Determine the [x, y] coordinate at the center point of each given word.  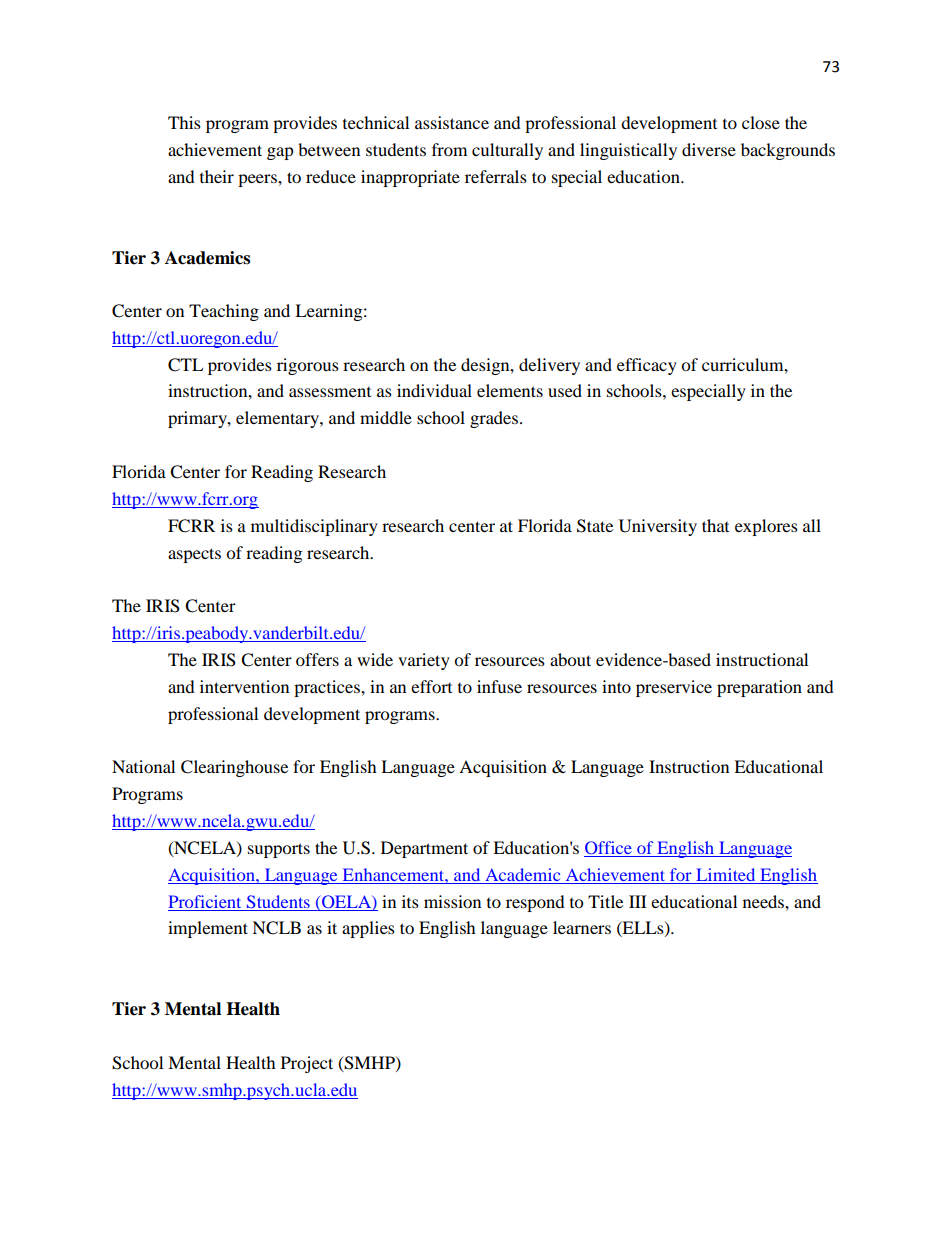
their [217, 176]
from [449, 149]
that [715, 525]
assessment [330, 392]
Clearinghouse [234, 768]
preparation [759, 688]
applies [368, 929]
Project [307, 1064]
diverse [709, 149]
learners [582, 927]
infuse [499, 686]
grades [494, 419]
